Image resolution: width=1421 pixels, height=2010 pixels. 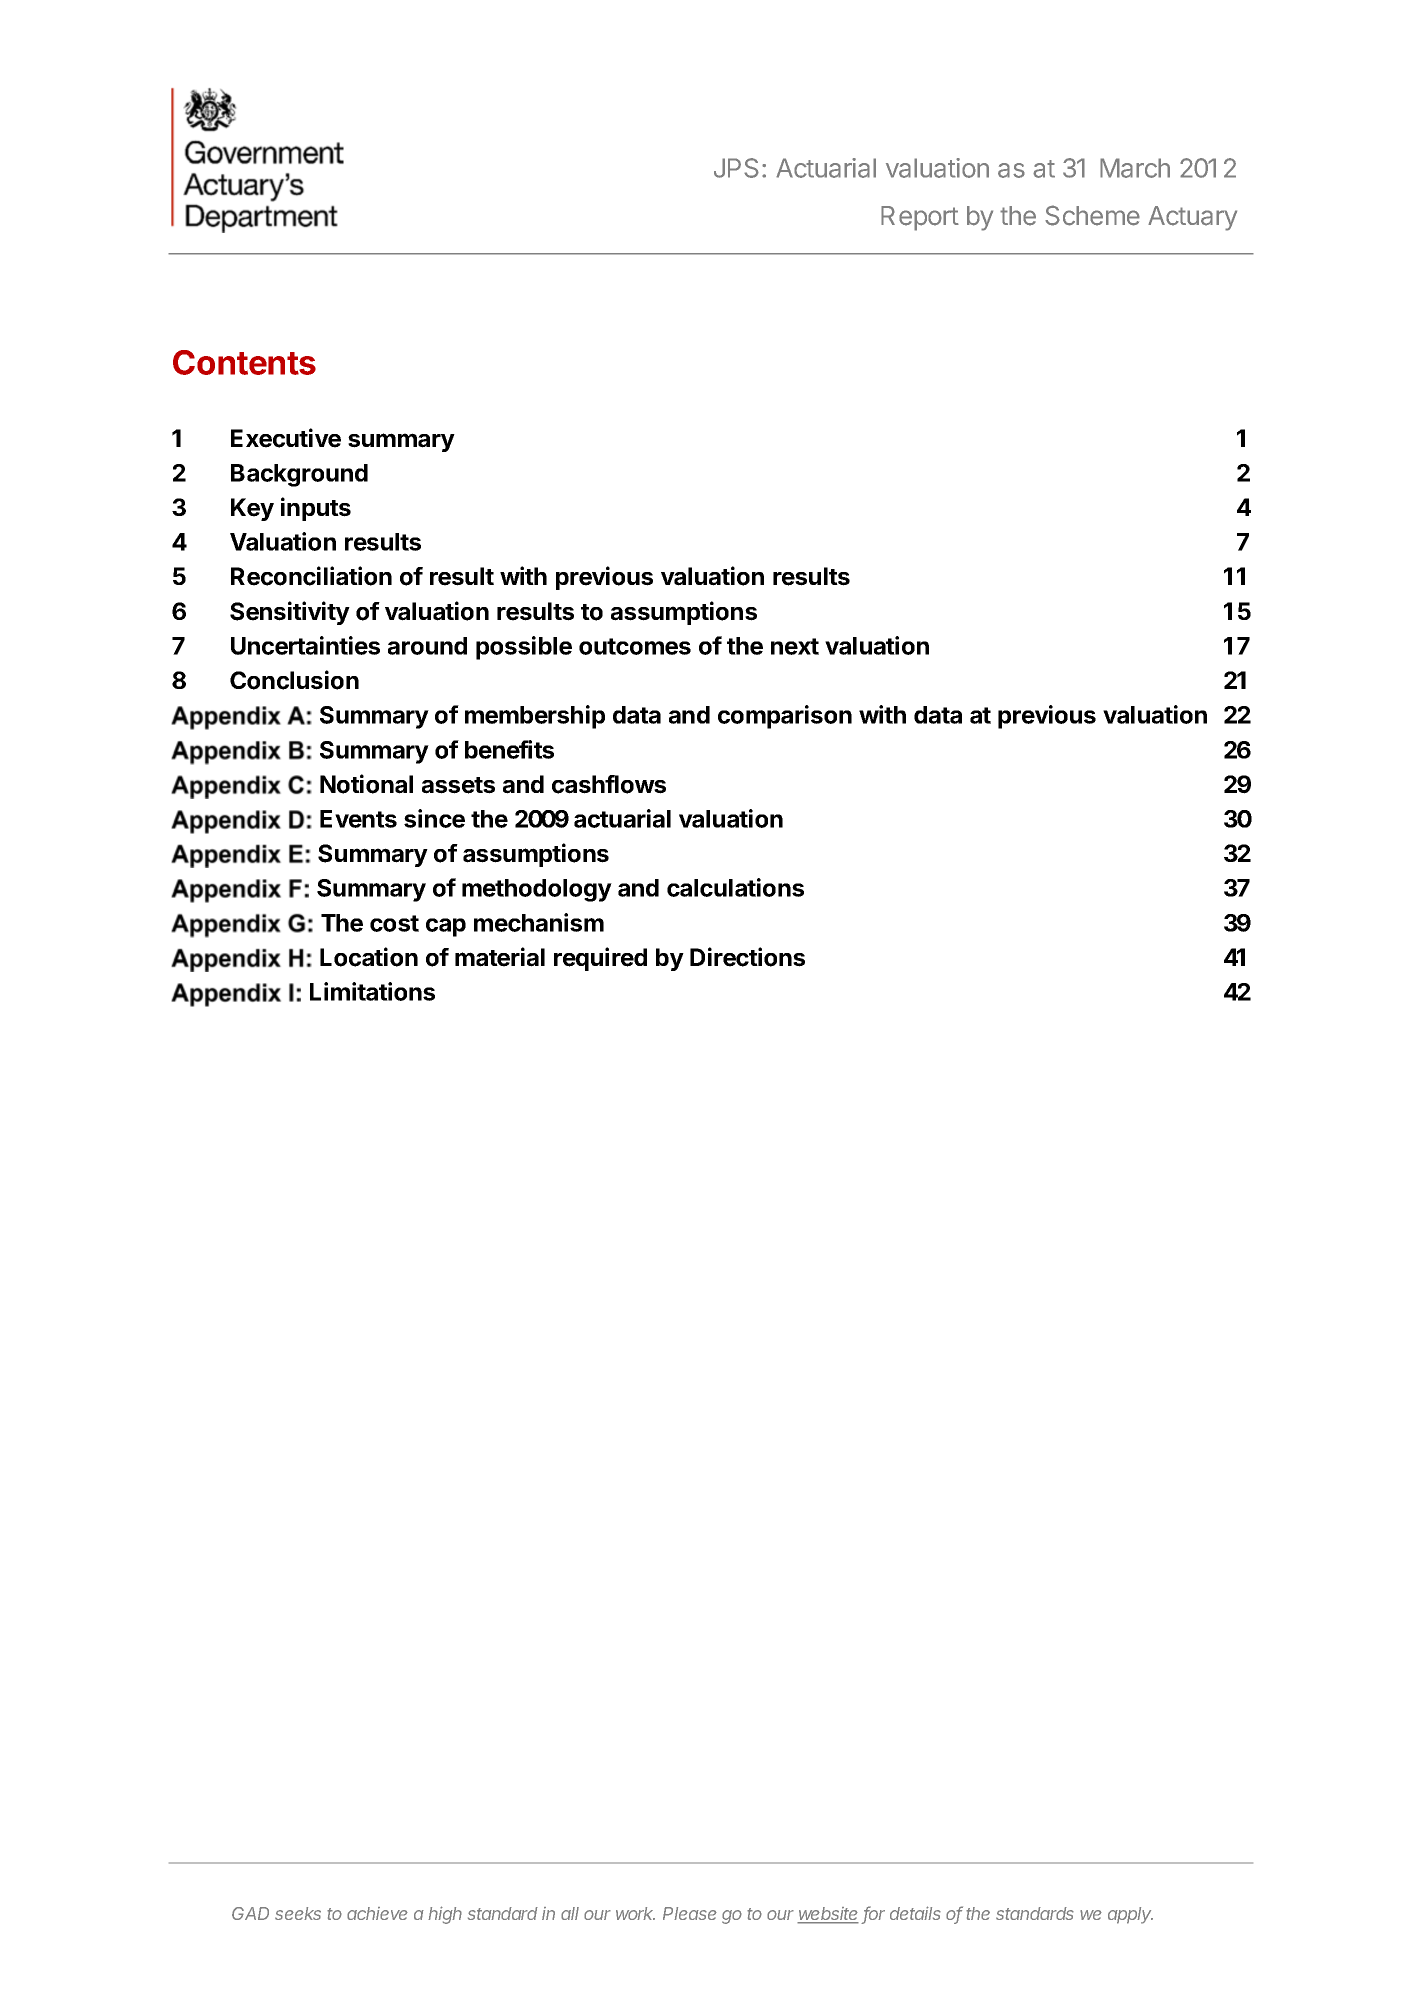 I want to click on JPS, so click(x=736, y=168).
